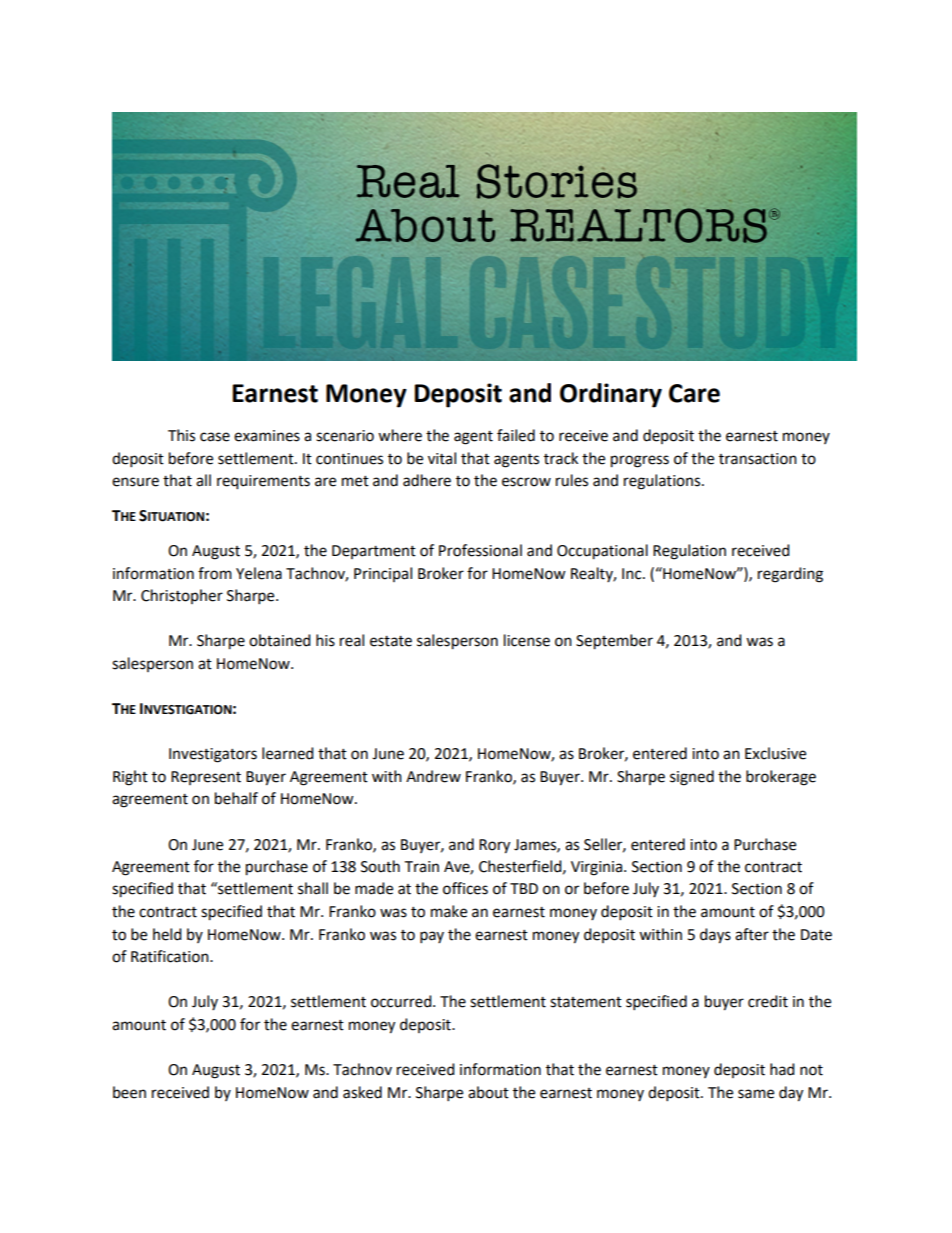 Image resolution: width=952 pixels, height=1233 pixels. I want to click on make, so click(449, 911).
